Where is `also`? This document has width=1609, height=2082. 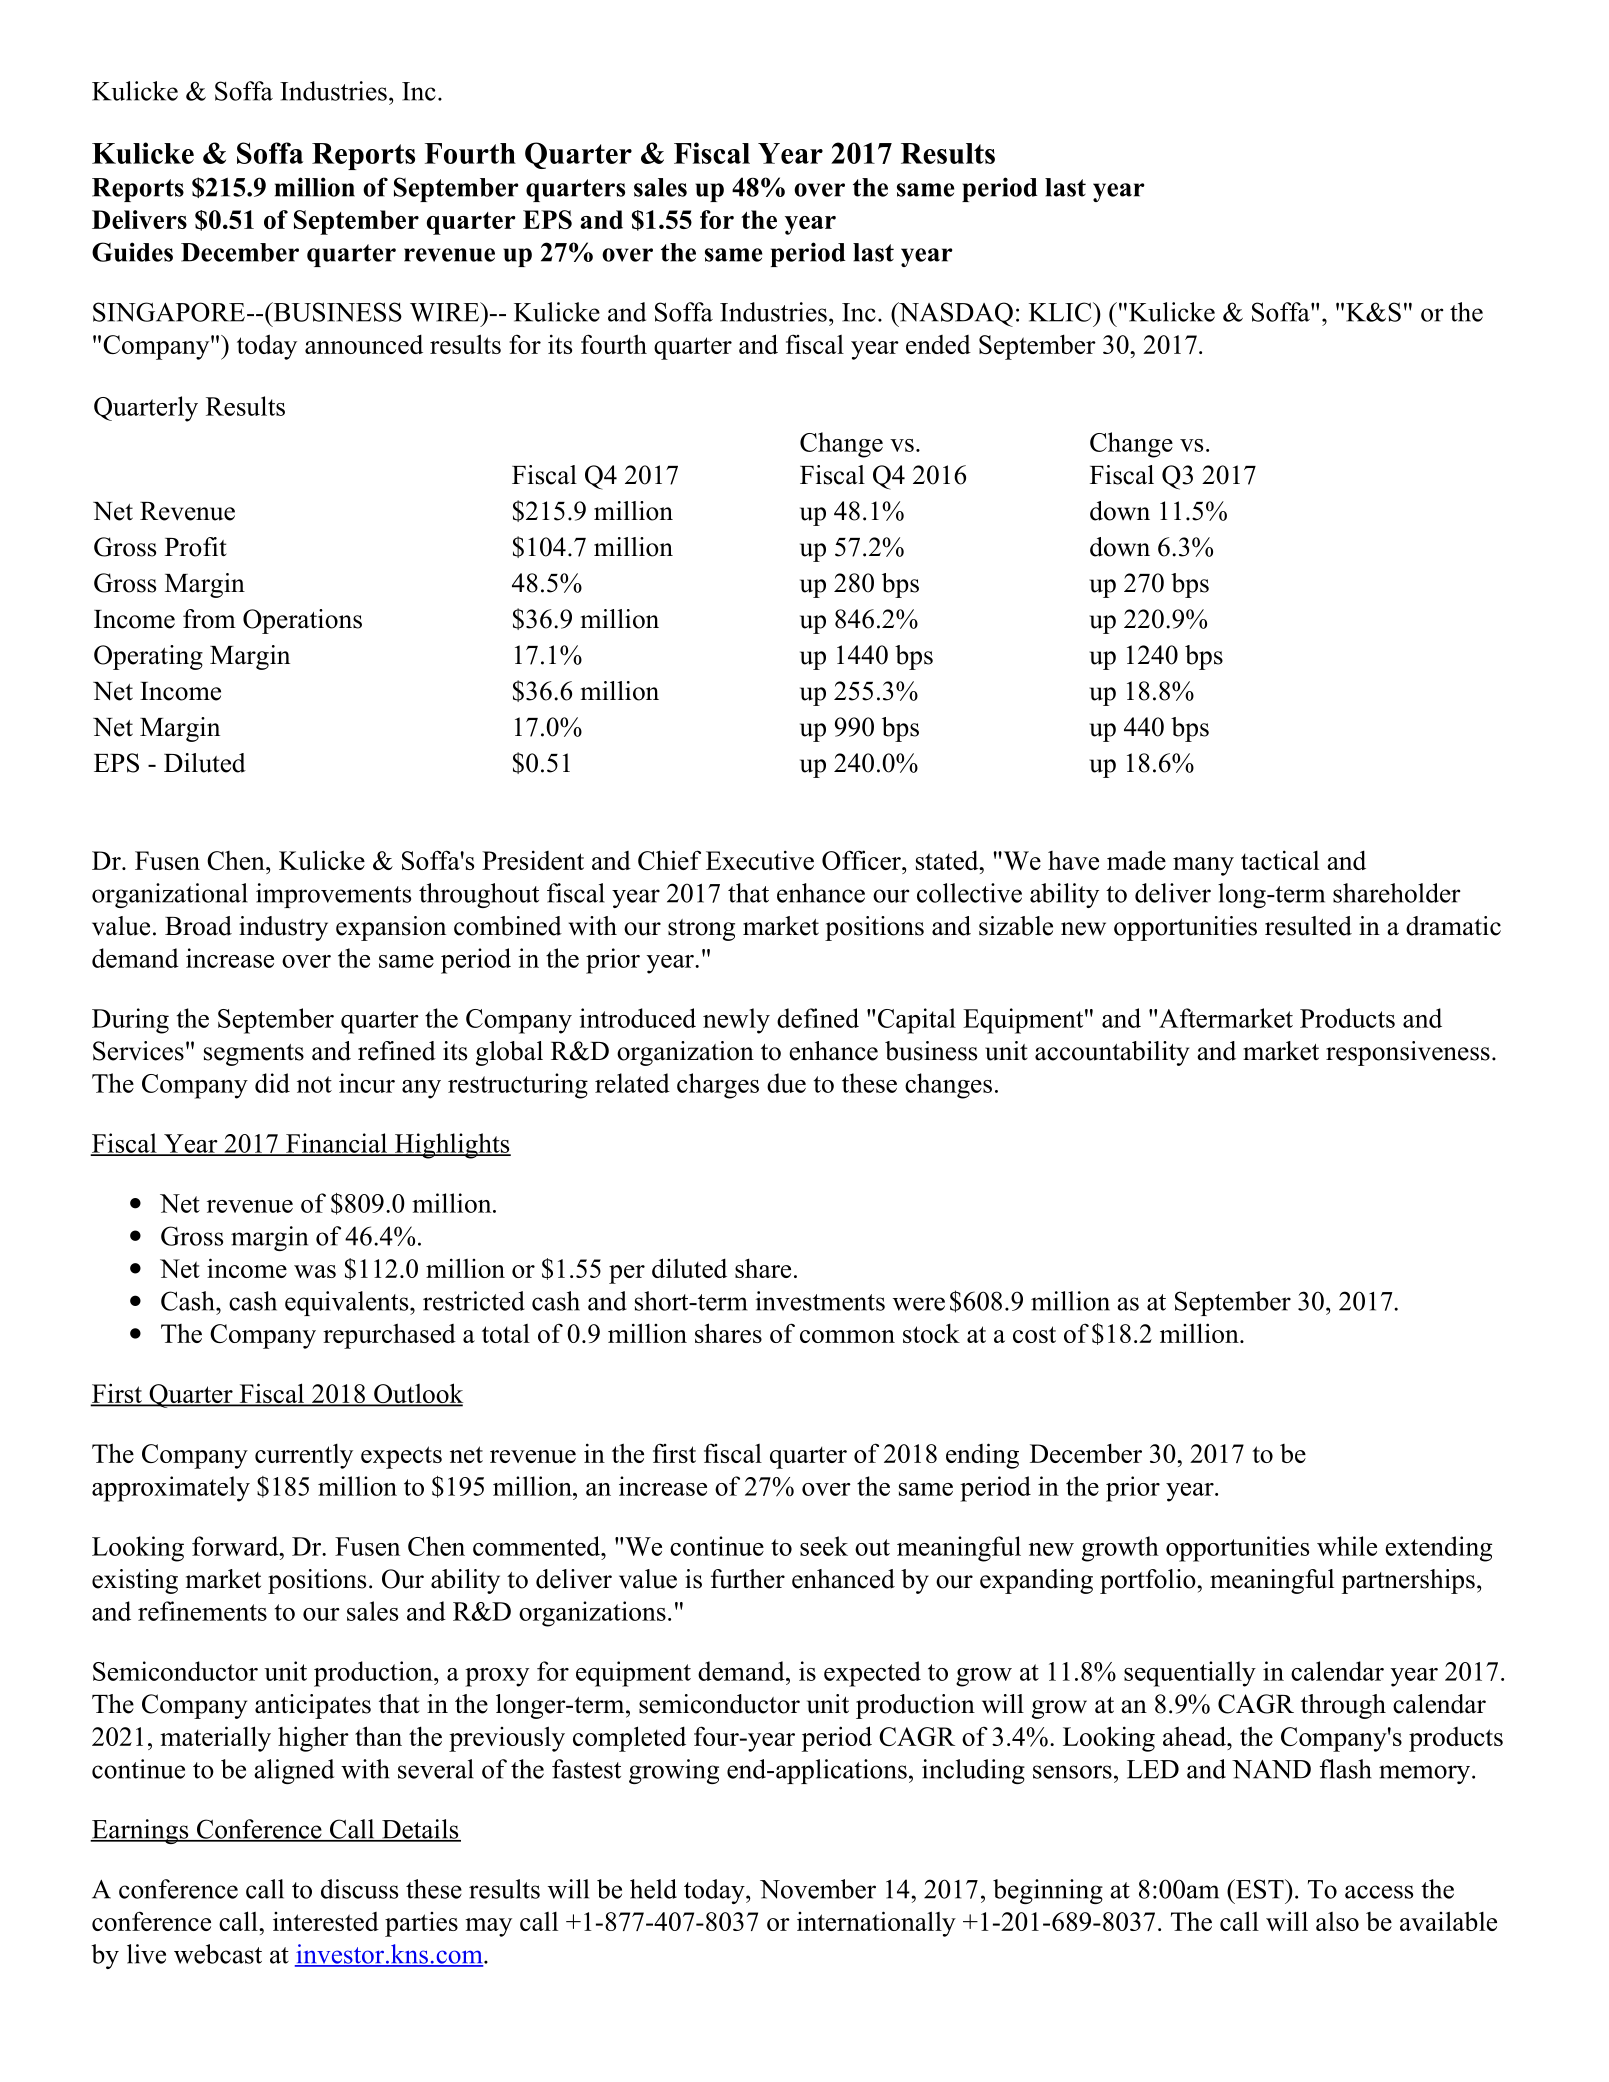
also is located at coordinates (1337, 1921).
